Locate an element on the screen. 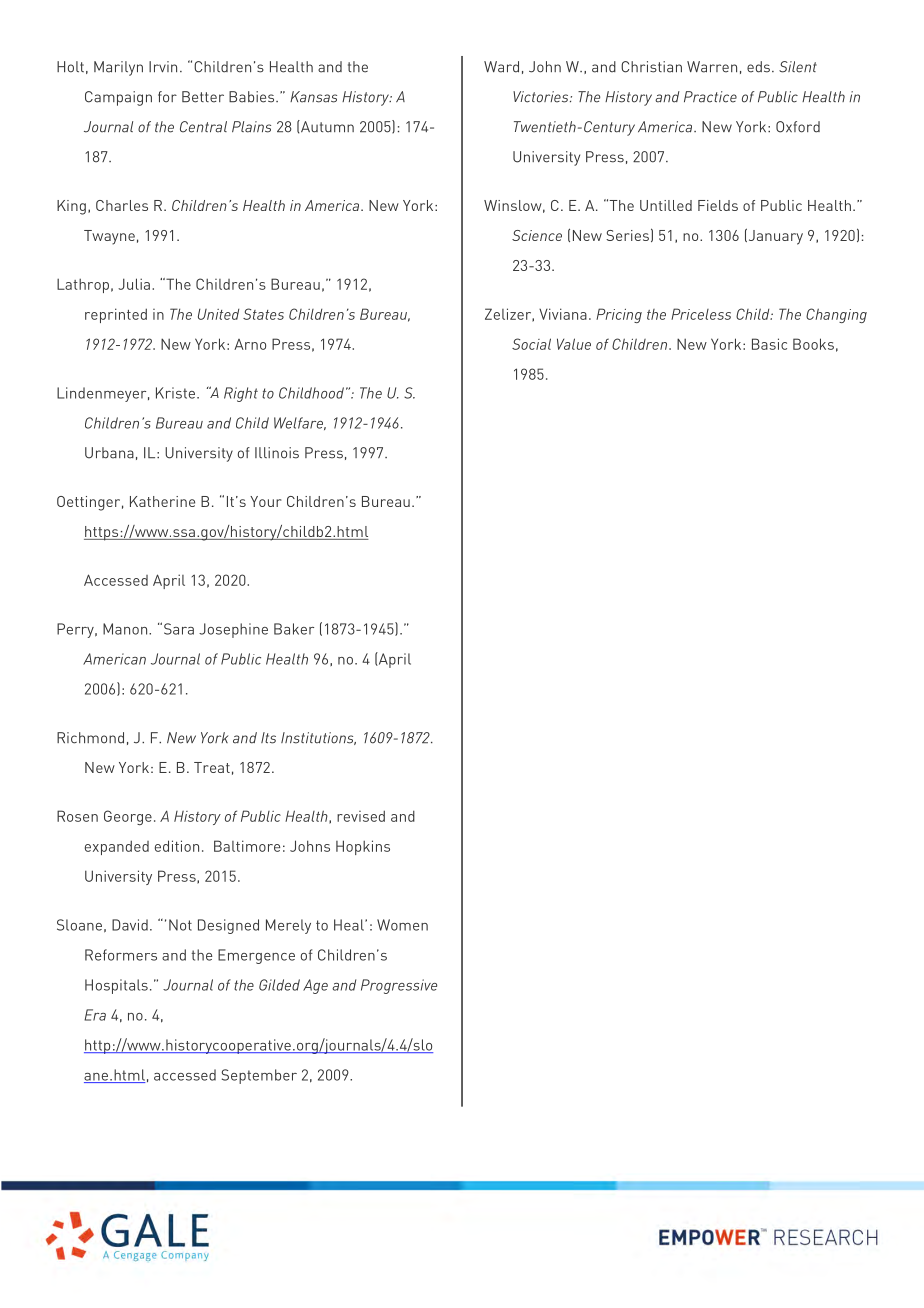 Image resolution: width=924 pixels, height=1308 pixels. reprinted is located at coordinates (116, 315).
